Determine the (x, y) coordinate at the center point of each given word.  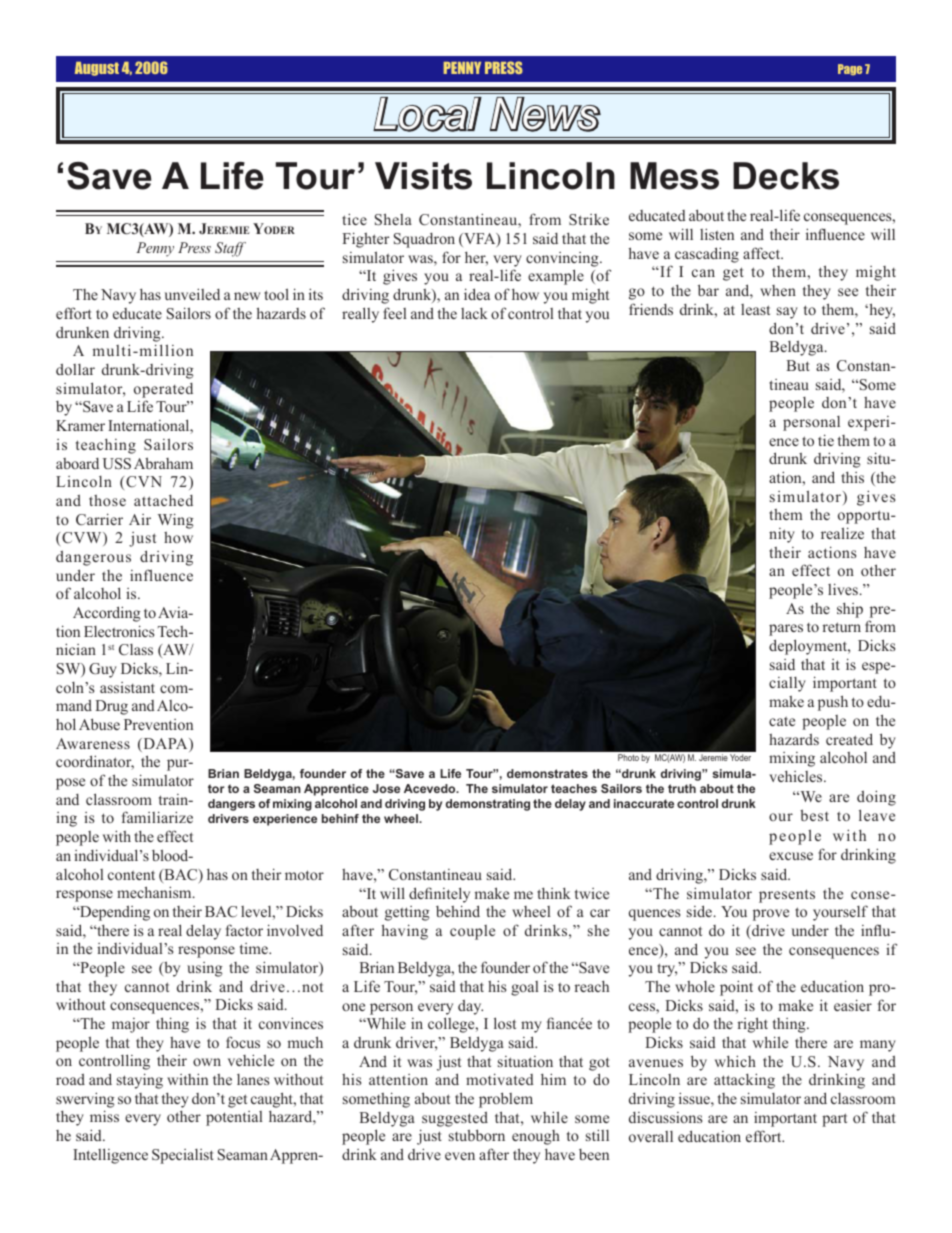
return (841, 627)
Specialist (183, 1156)
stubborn (477, 1135)
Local (427, 114)
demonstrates (547, 773)
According (107, 614)
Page (850, 69)
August (97, 69)
